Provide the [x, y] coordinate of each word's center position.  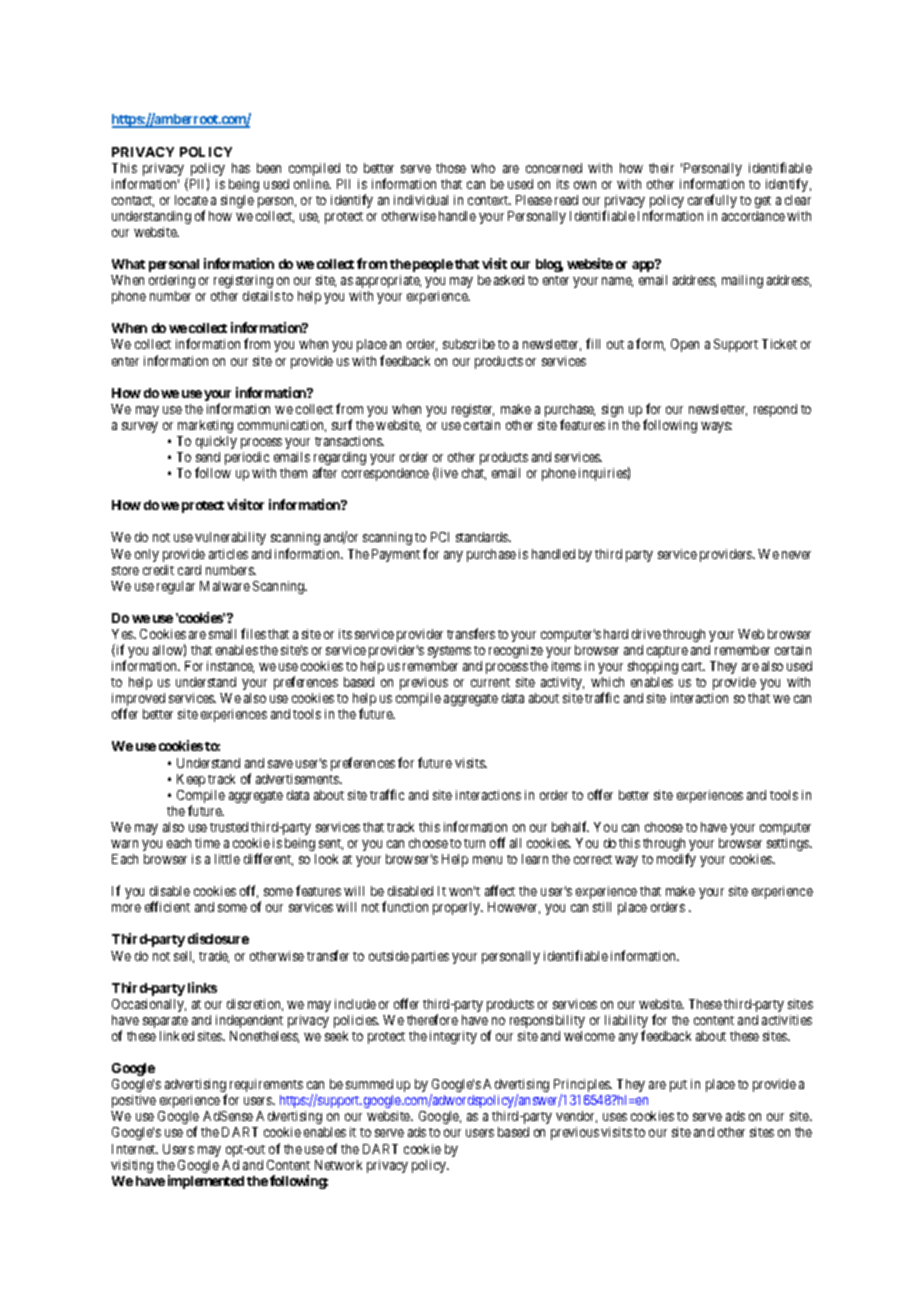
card [189, 570]
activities [787, 1020]
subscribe [469, 344]
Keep [191, 780]
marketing [205, 426]
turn [474, 843]
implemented [206, 1182]
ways [716, 427]
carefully [712, 201]
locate [191, 200]
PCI [440, 537]
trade [214, 957]
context [489, 200]
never [796, 555]
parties [430, 957]
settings [789, 844]
